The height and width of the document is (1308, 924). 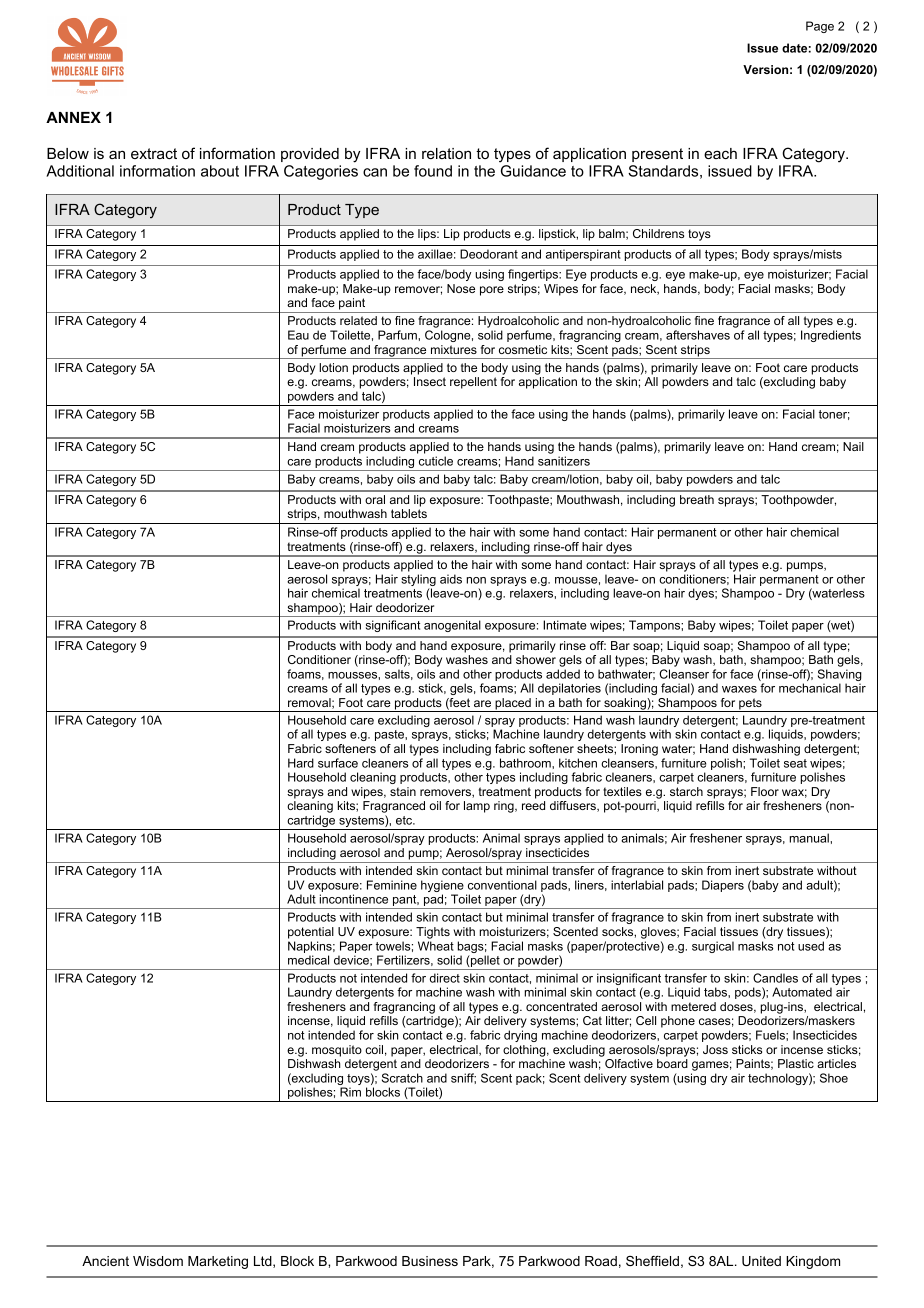 What do you see at coordinates (697, 499) in the document?
I see `breath` at bounding box center [697, 499].
